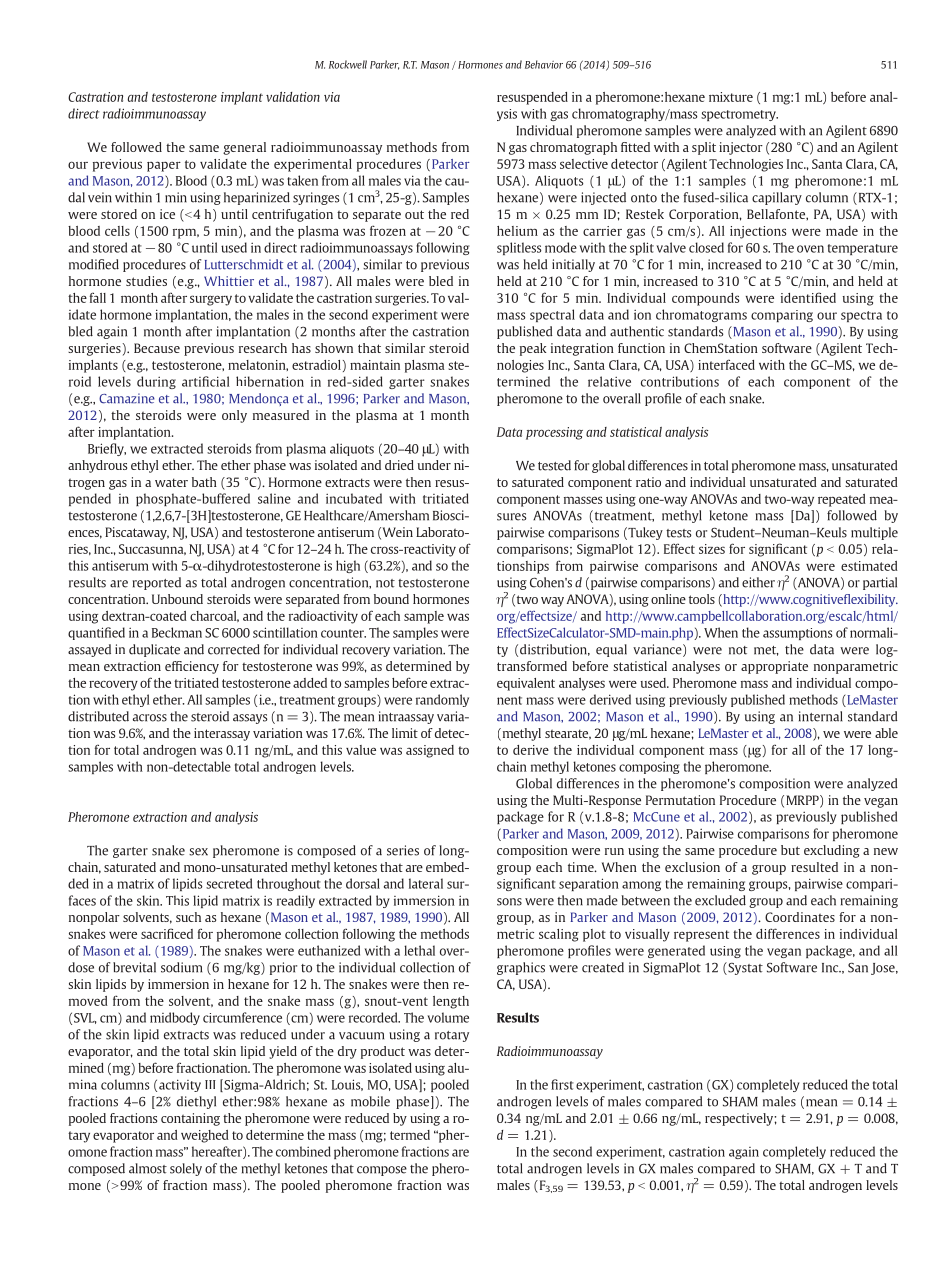 The width and height of the screenshot is (952, 1270). Describe the element at coordinates (177, 632) in the screenshot. I see `Beckman` at that location.
